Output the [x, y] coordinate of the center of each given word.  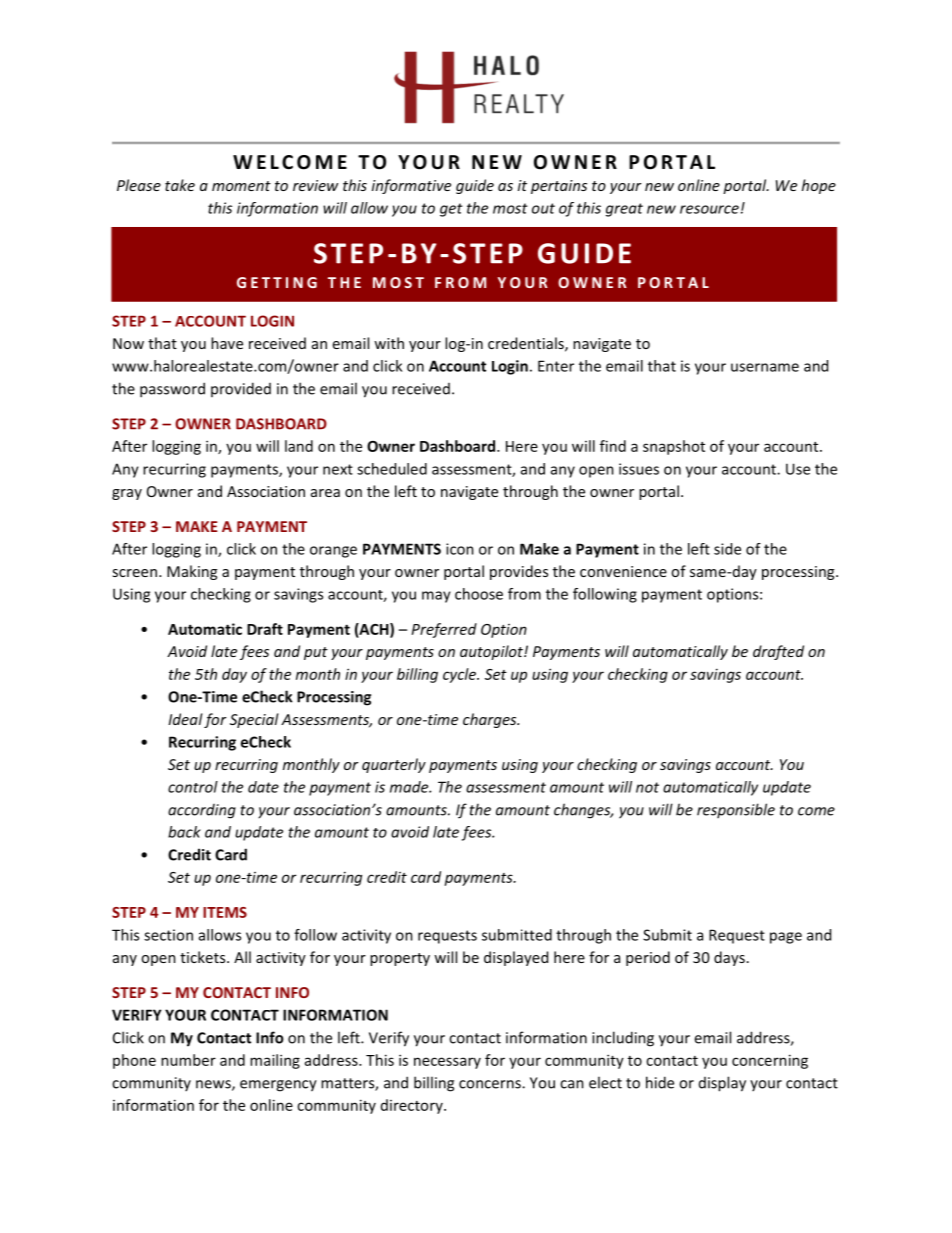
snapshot [674, 447]
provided [241, 389]
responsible [736, 810]
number [188, 1060]
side [727, 549]
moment [241, 186]
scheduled [392, 469]
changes [583, 811]
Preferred [444, 630]
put [316, 653]
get [451, 210]
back [184, 832]
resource [709, 209]
